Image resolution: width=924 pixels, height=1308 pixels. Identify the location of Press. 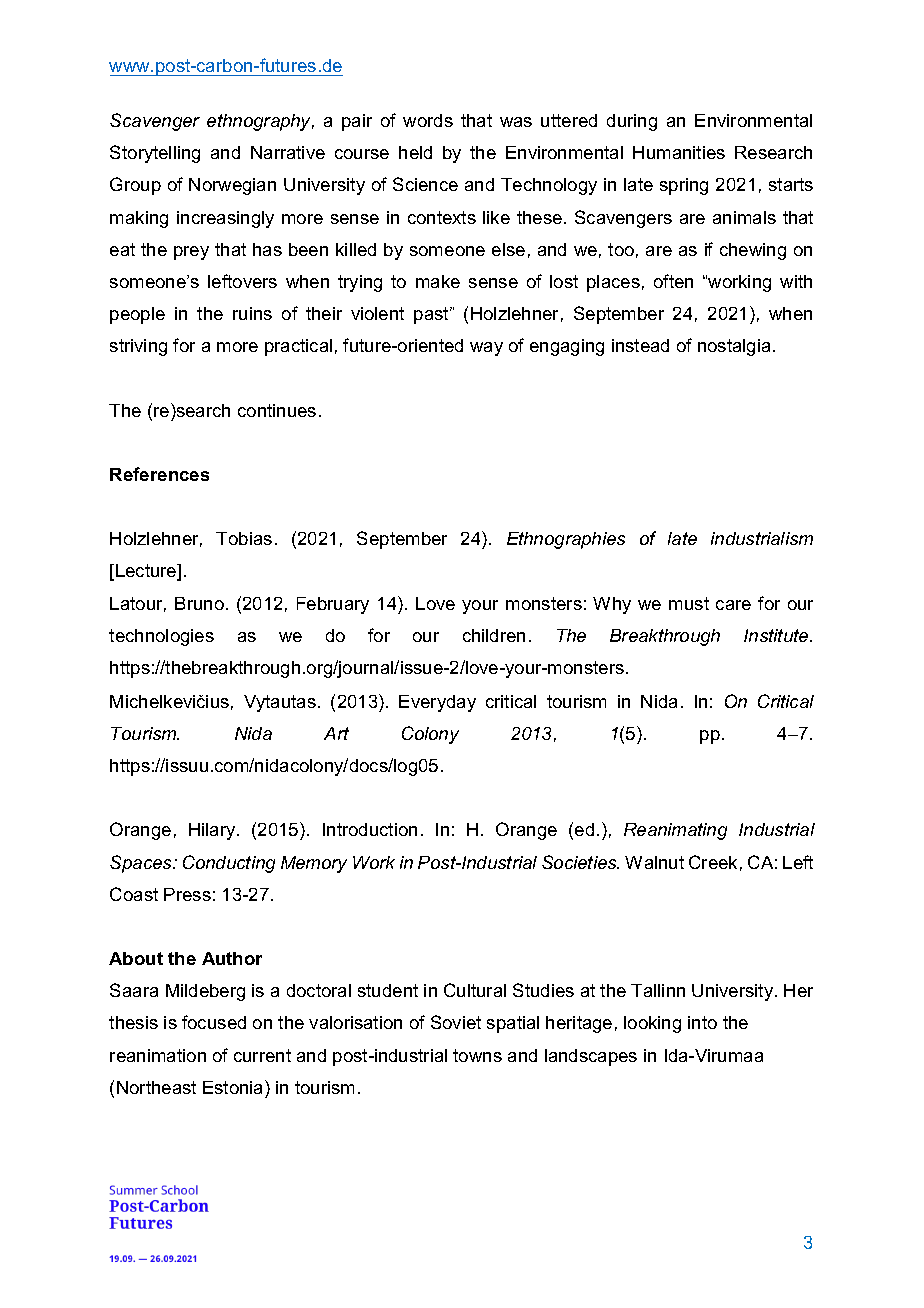
(187, 894).
